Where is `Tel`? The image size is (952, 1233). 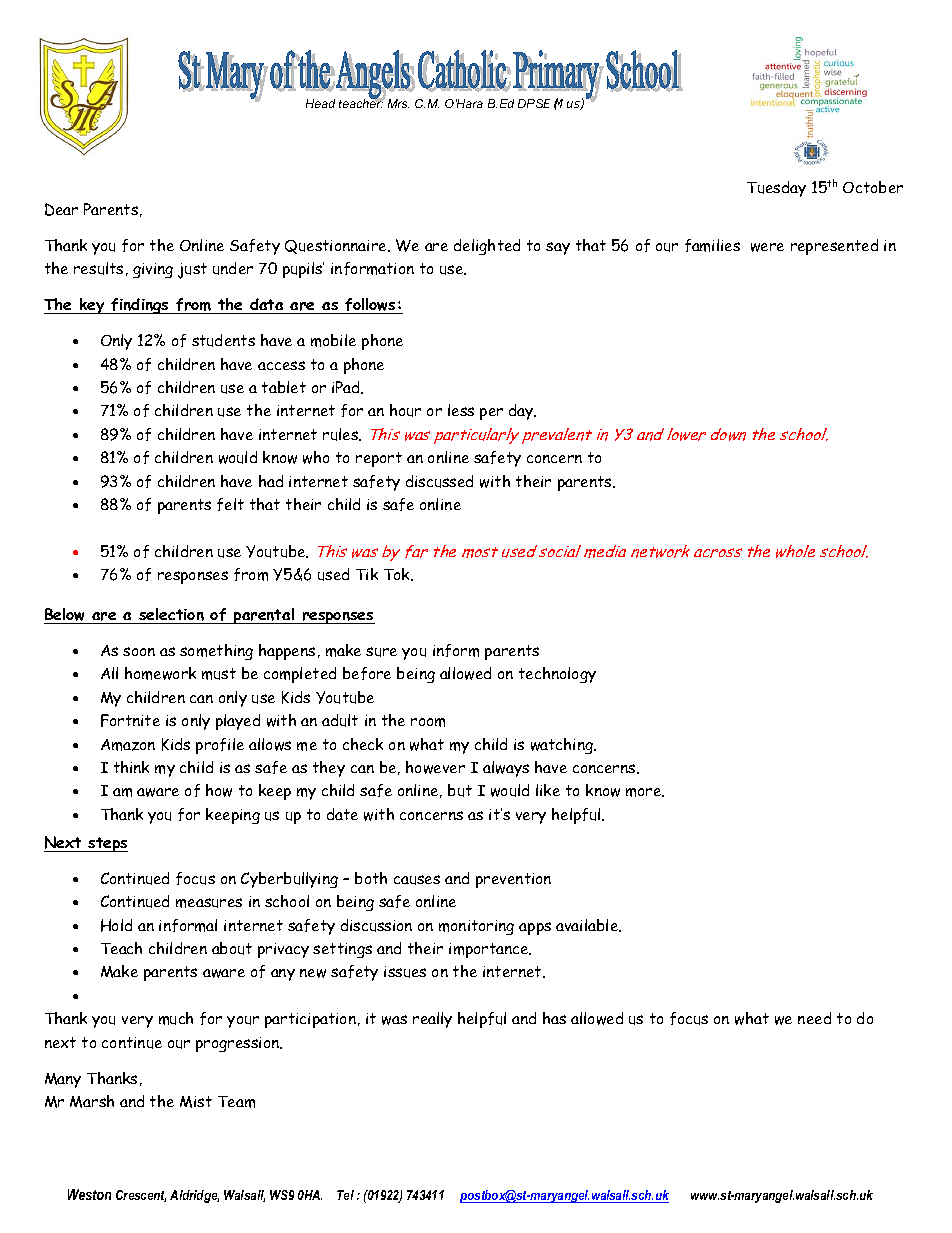
Tel is located at coordinates (345, 1195).
